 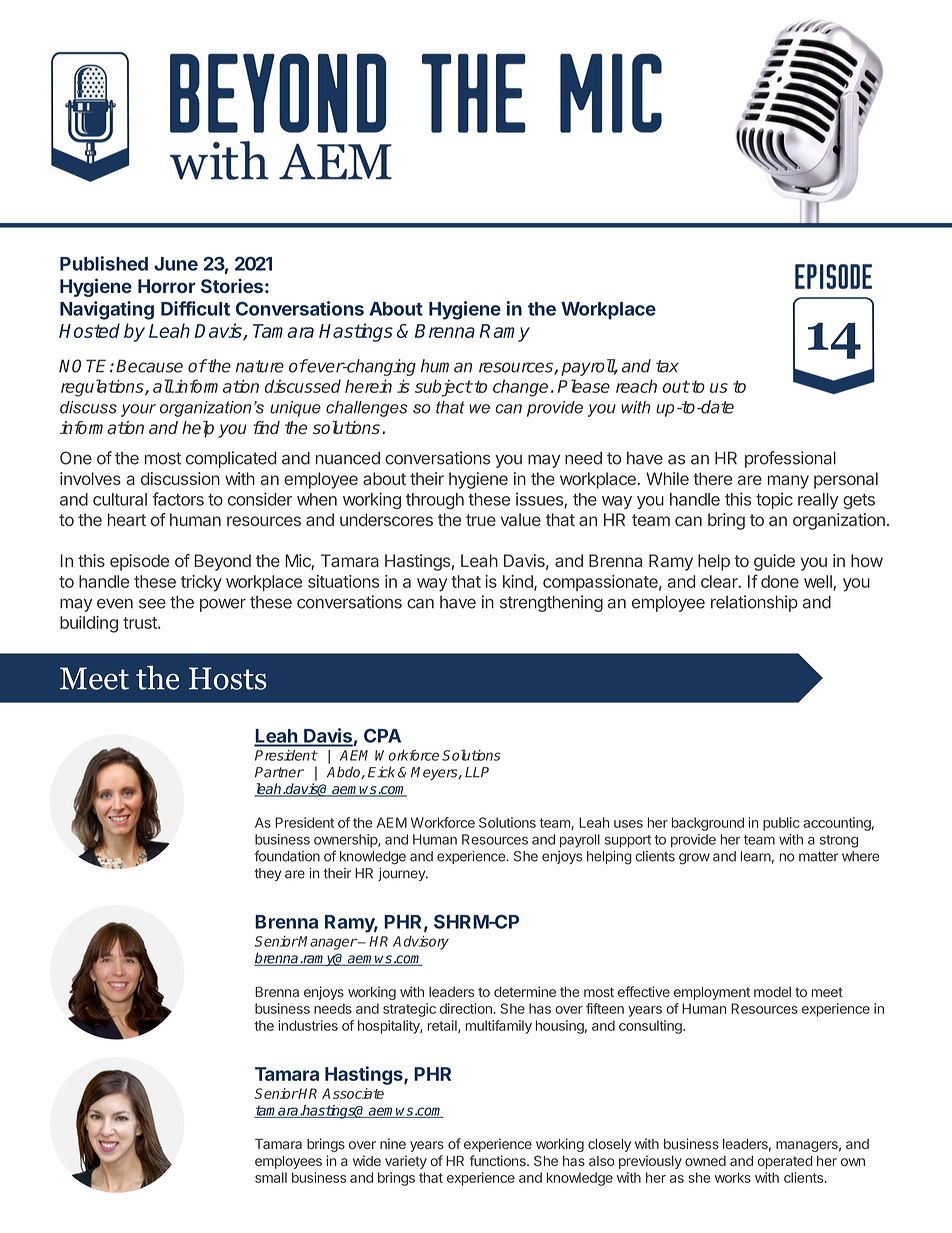 What do you see at coordinates (498, 1160) in the document?
I see `functions` at bounding box center [498, 1160].
